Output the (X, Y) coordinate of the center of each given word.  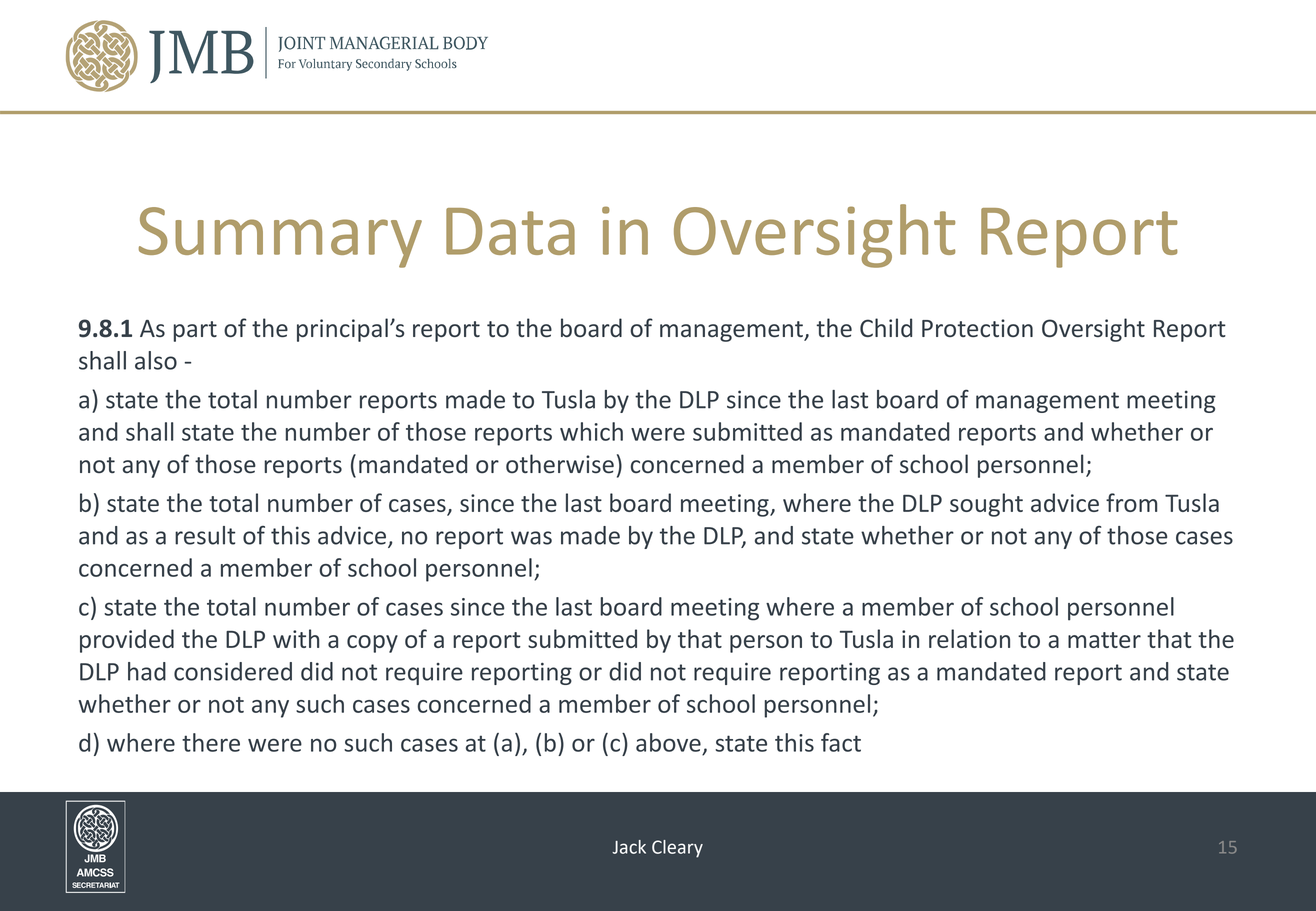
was (531, 538)
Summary (280, 237)
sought (986, 505)
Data (510, 231)
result (205, 535)
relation (969, 638)
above (668, 742)
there (211, 742)
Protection (977, 328)
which (591, 431)
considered (233, 671)
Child (886, 327)
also (156, 360)
